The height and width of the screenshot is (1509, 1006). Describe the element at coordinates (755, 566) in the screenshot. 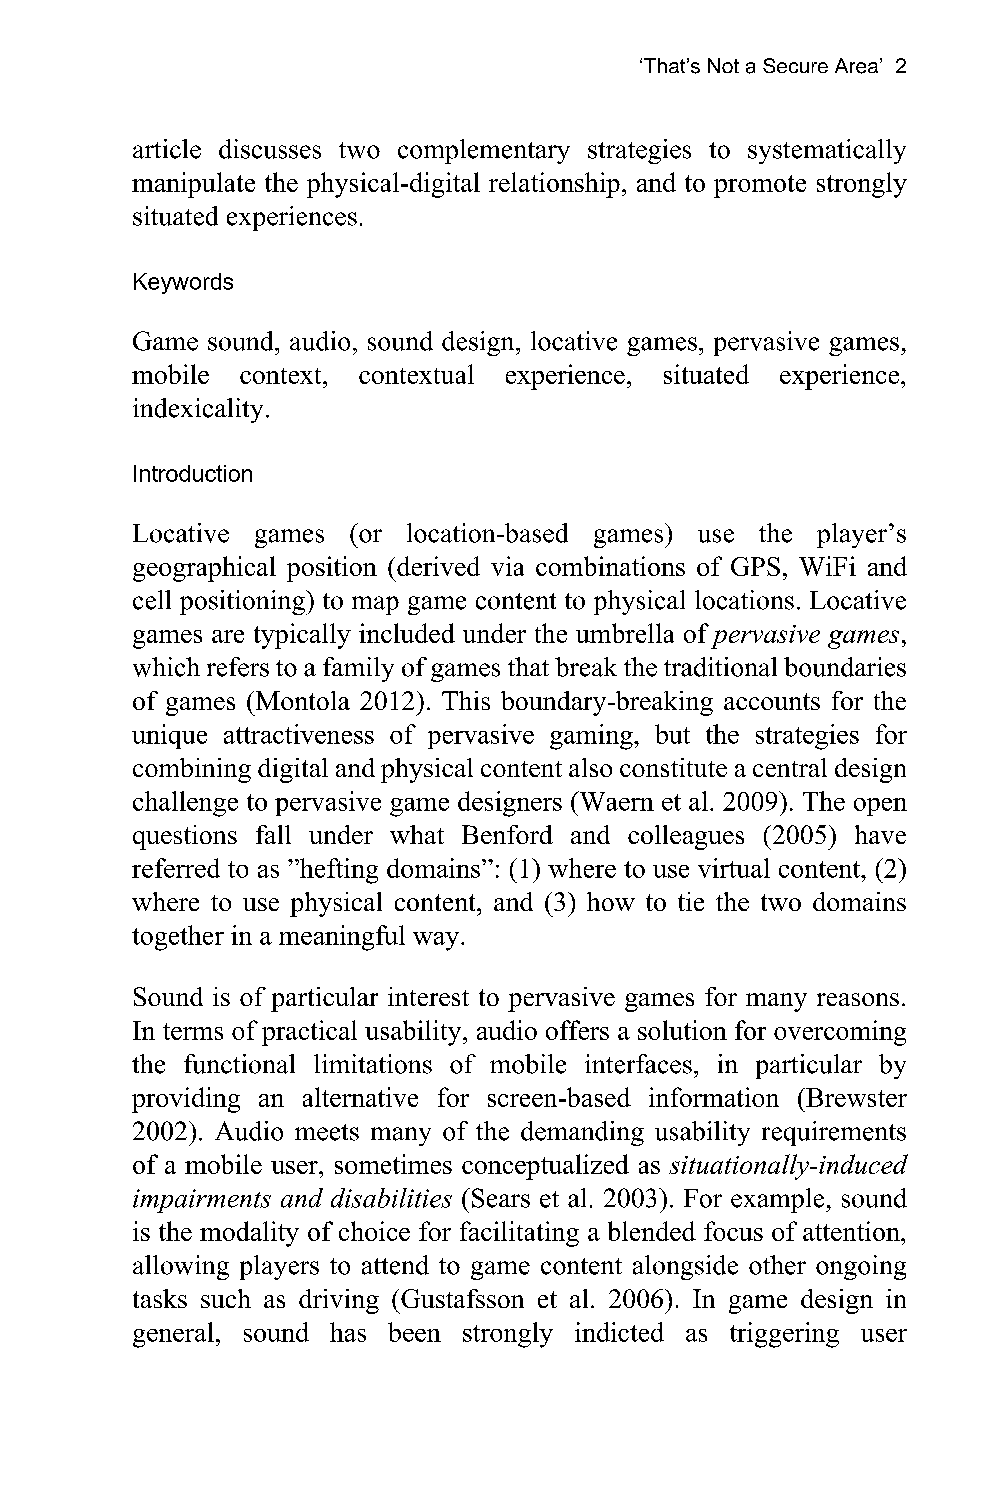

I see `GPS` at that location.
